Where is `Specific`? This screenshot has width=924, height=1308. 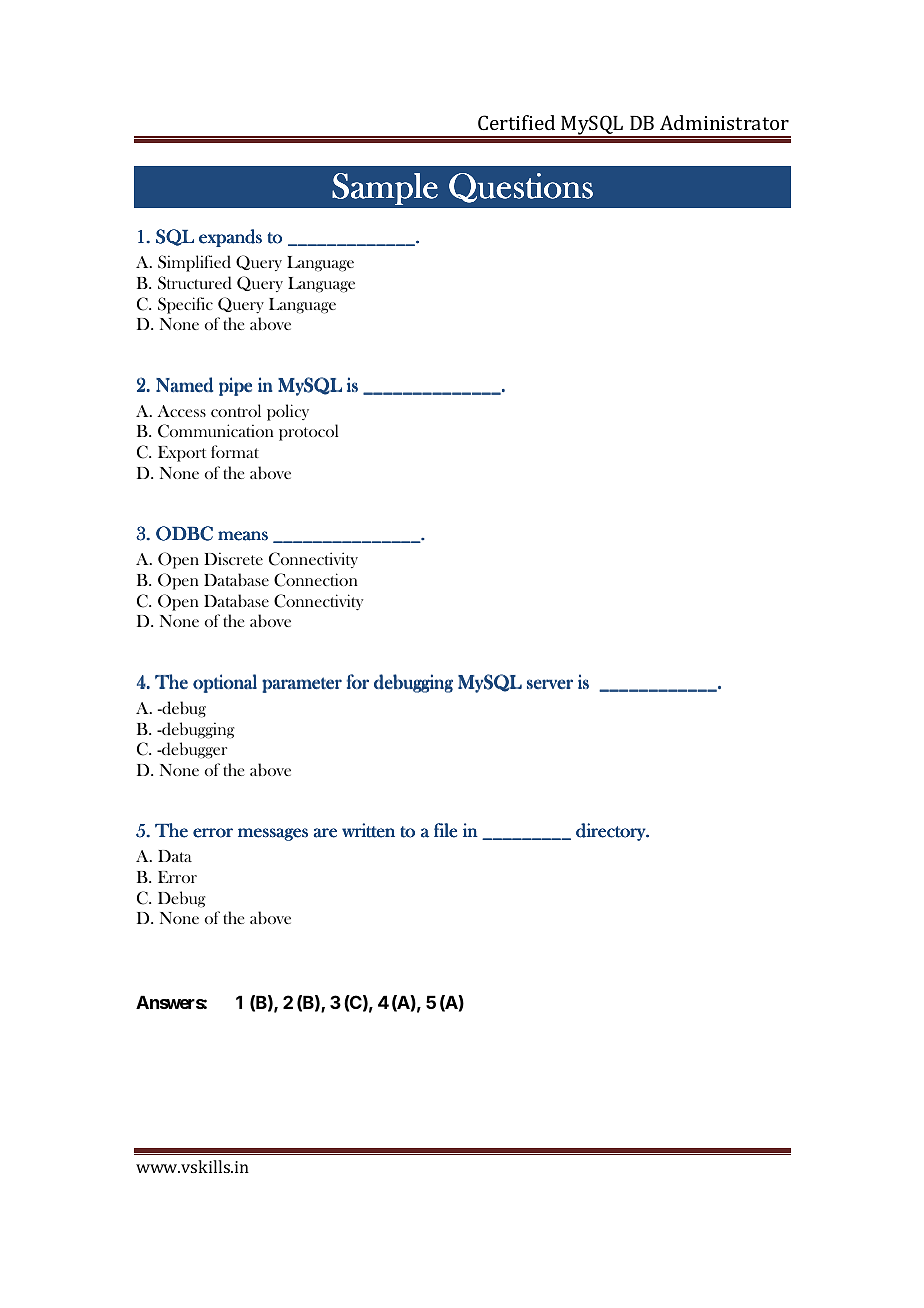 Specific is located at coordinates (185, 305).
